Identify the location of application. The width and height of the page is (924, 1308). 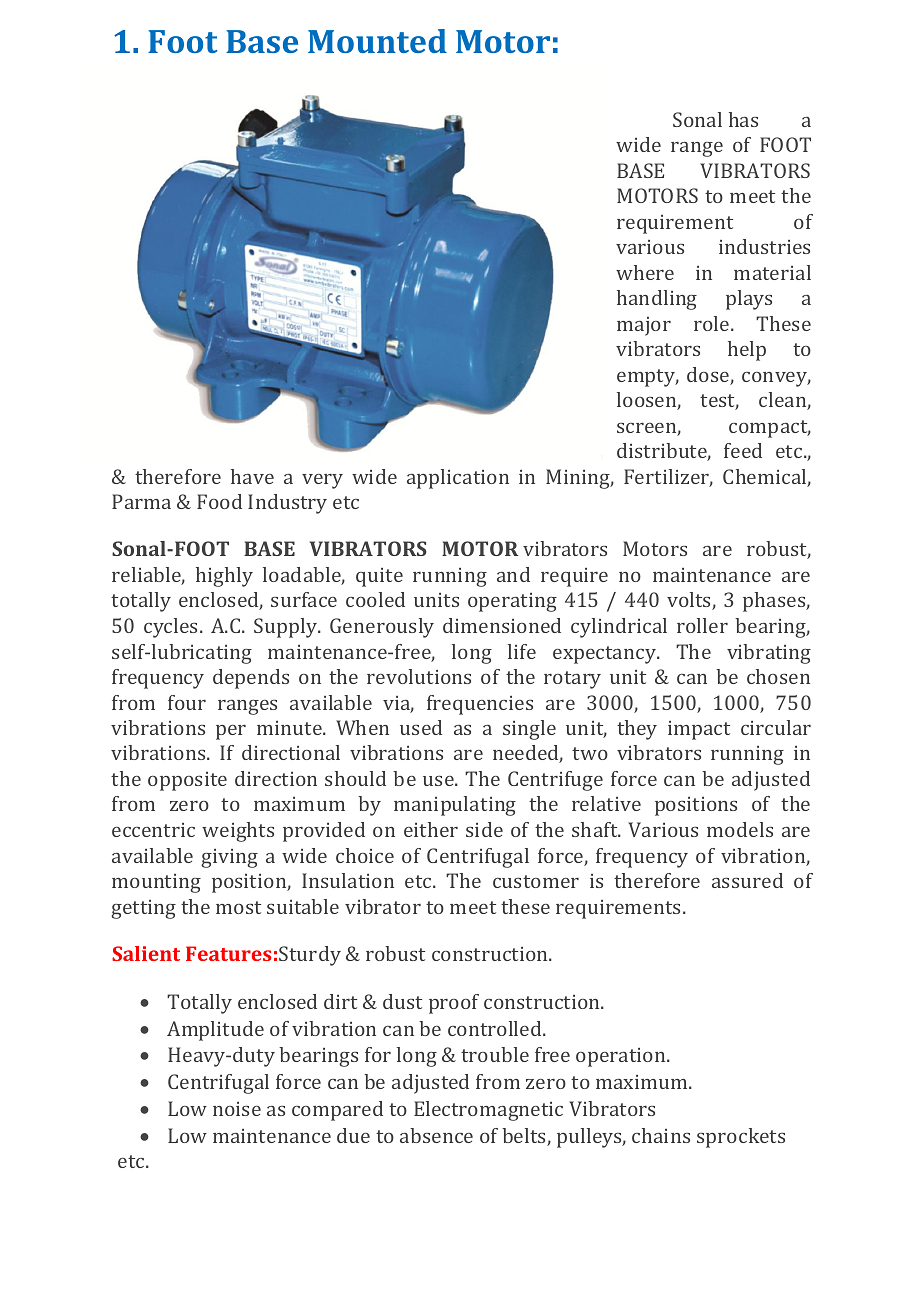
(458, 479).
